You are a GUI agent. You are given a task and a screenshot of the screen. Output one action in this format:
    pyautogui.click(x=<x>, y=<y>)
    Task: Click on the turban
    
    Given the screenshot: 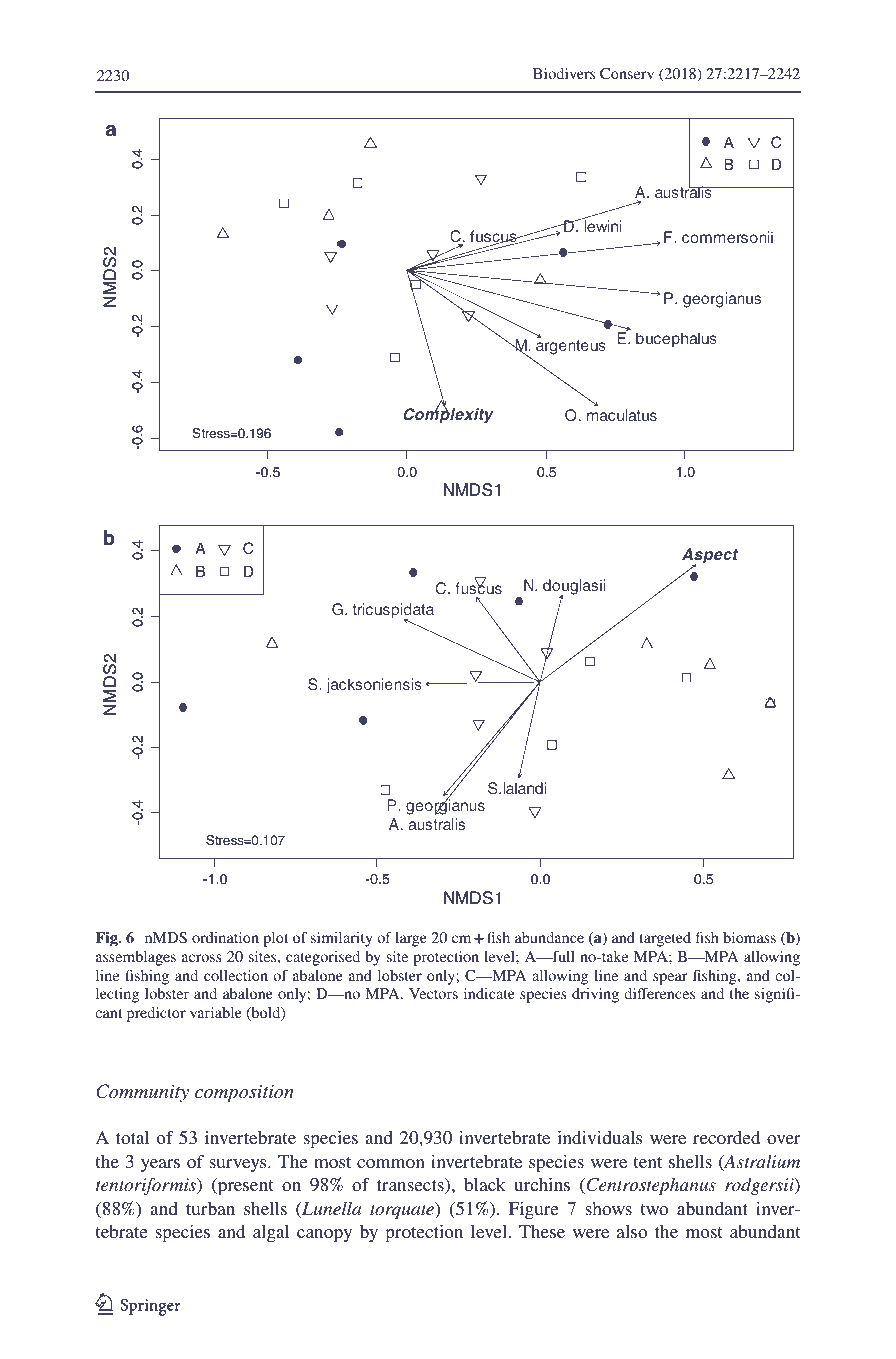 What is the action you would take?
    pyautogui.click(x=210, y=1208)
